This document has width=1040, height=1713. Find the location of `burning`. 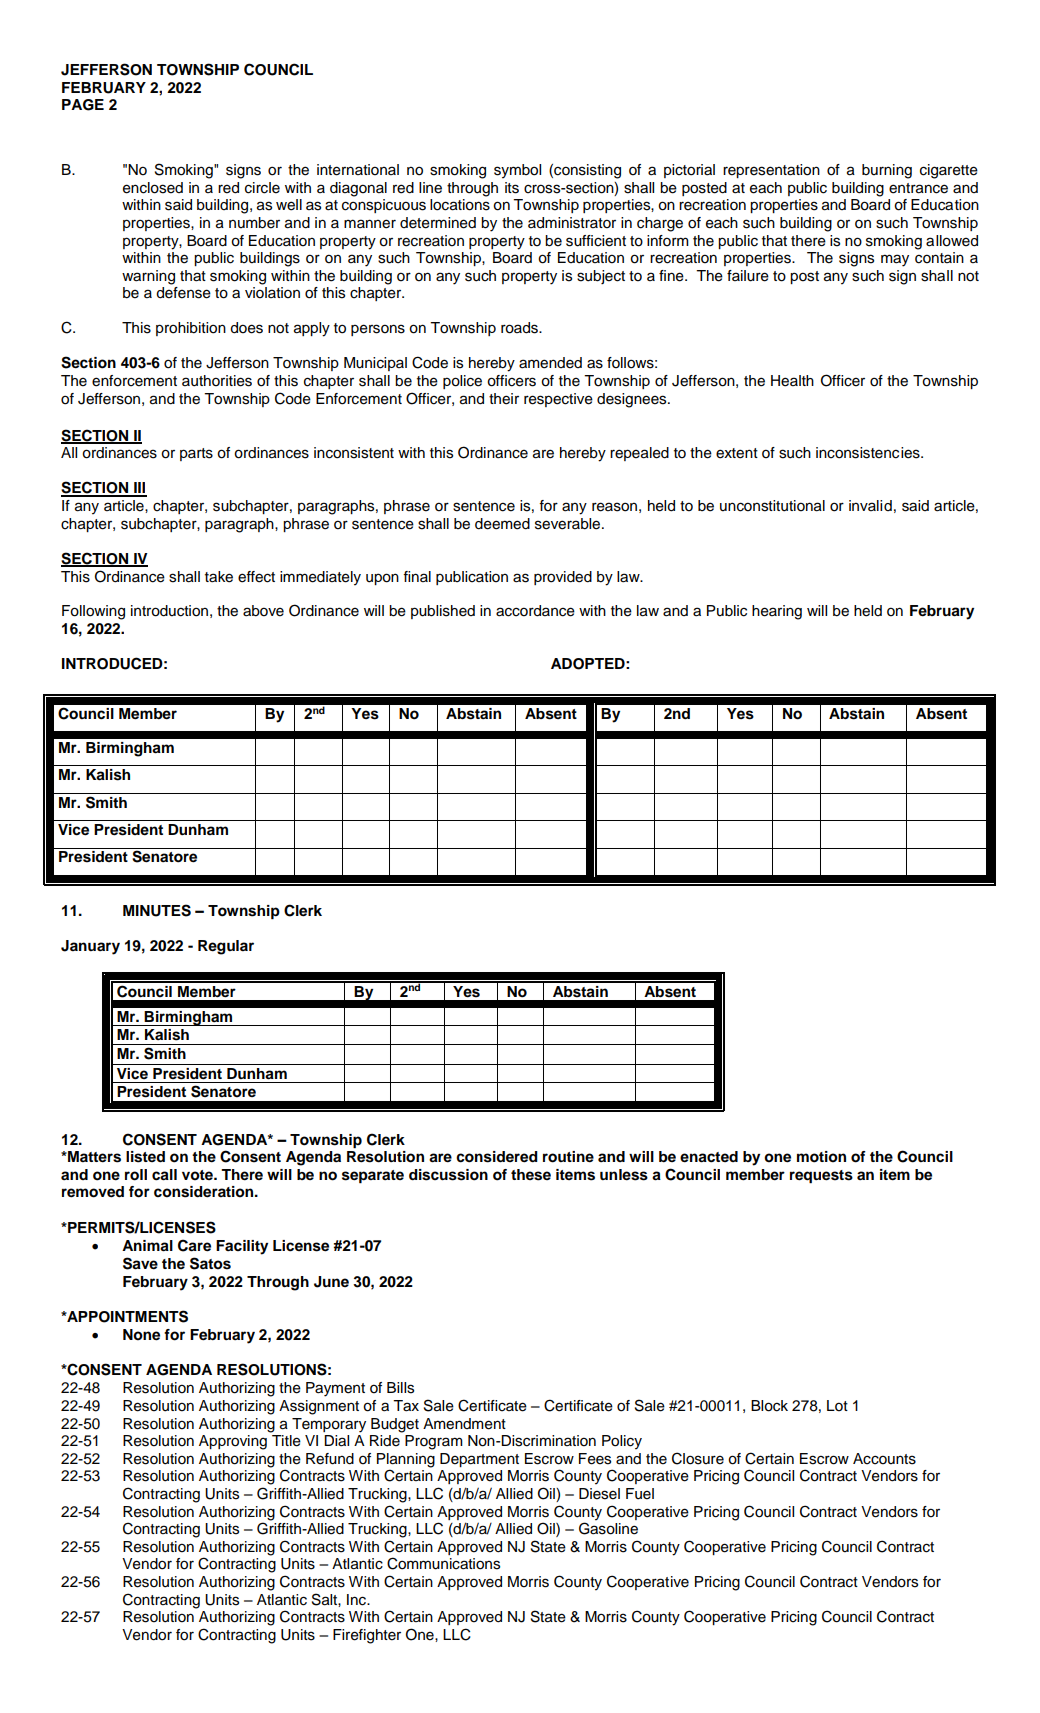

burning is located at coordinates (887, 171).
